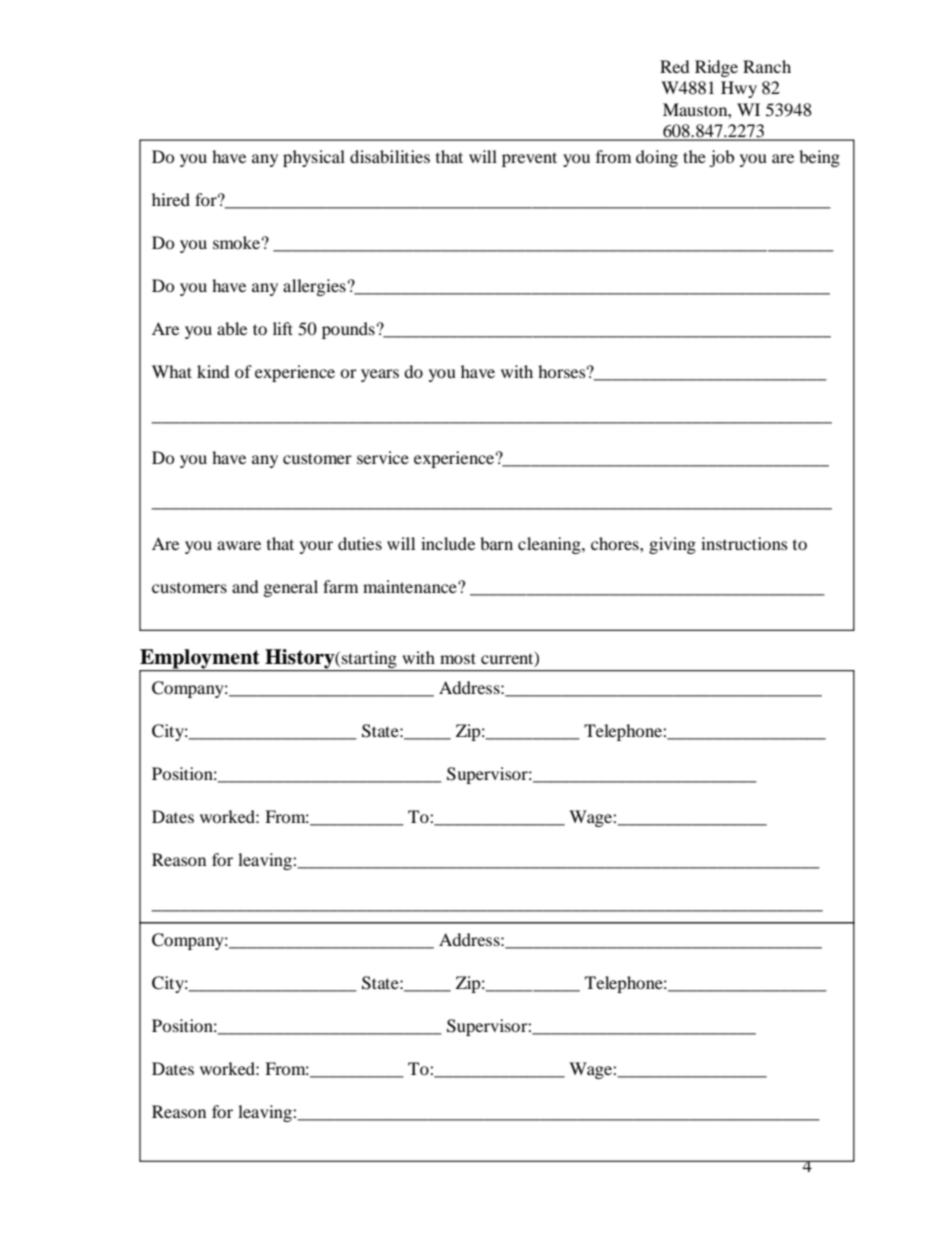 The height and width of the screenshot is (1233, 952). Describe the element at coordinates (739, 89) in the screenshot. I see `Hwy` at that location.
